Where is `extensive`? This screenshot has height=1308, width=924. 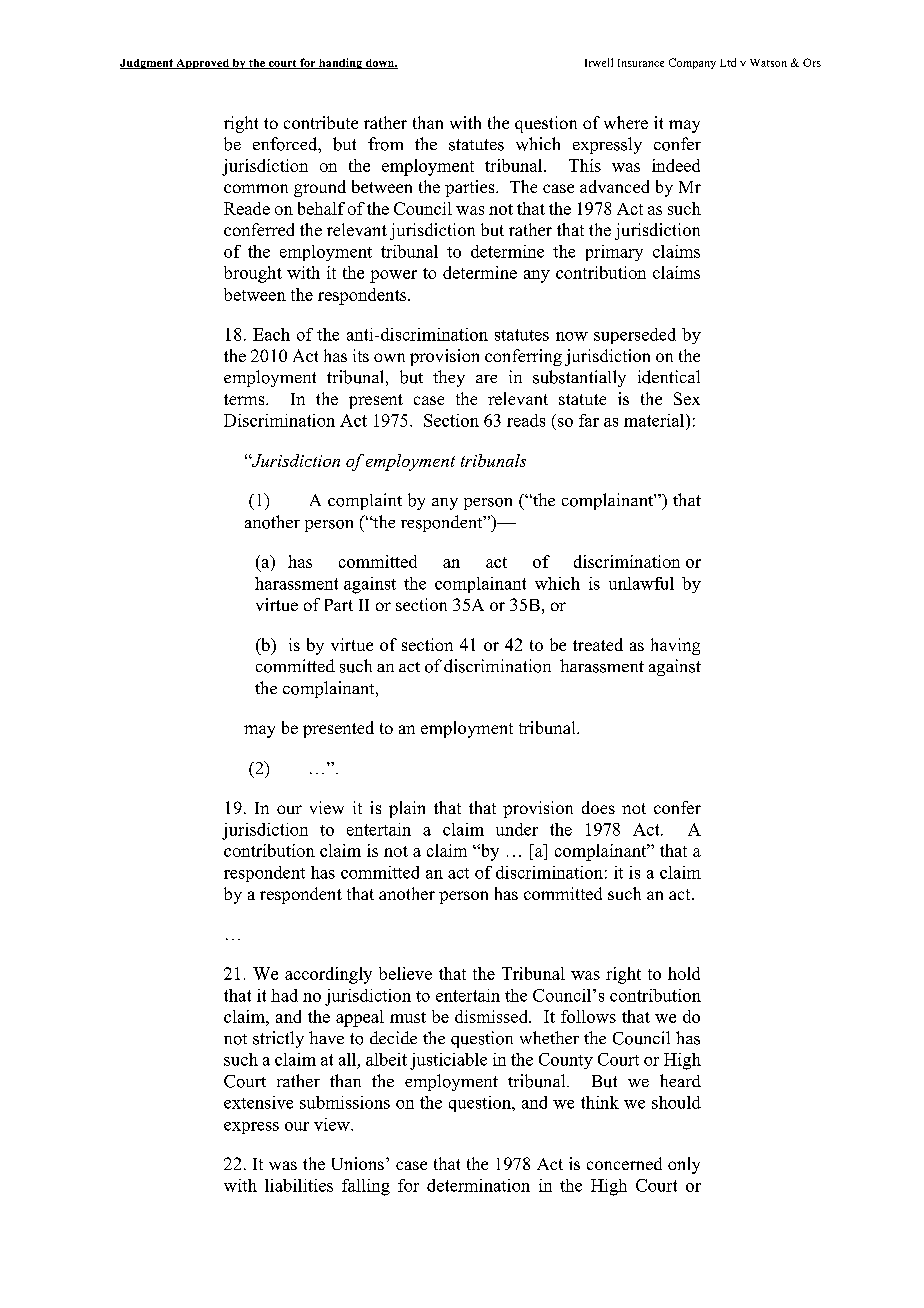
extensive is located at coordinates (258, 1102).
